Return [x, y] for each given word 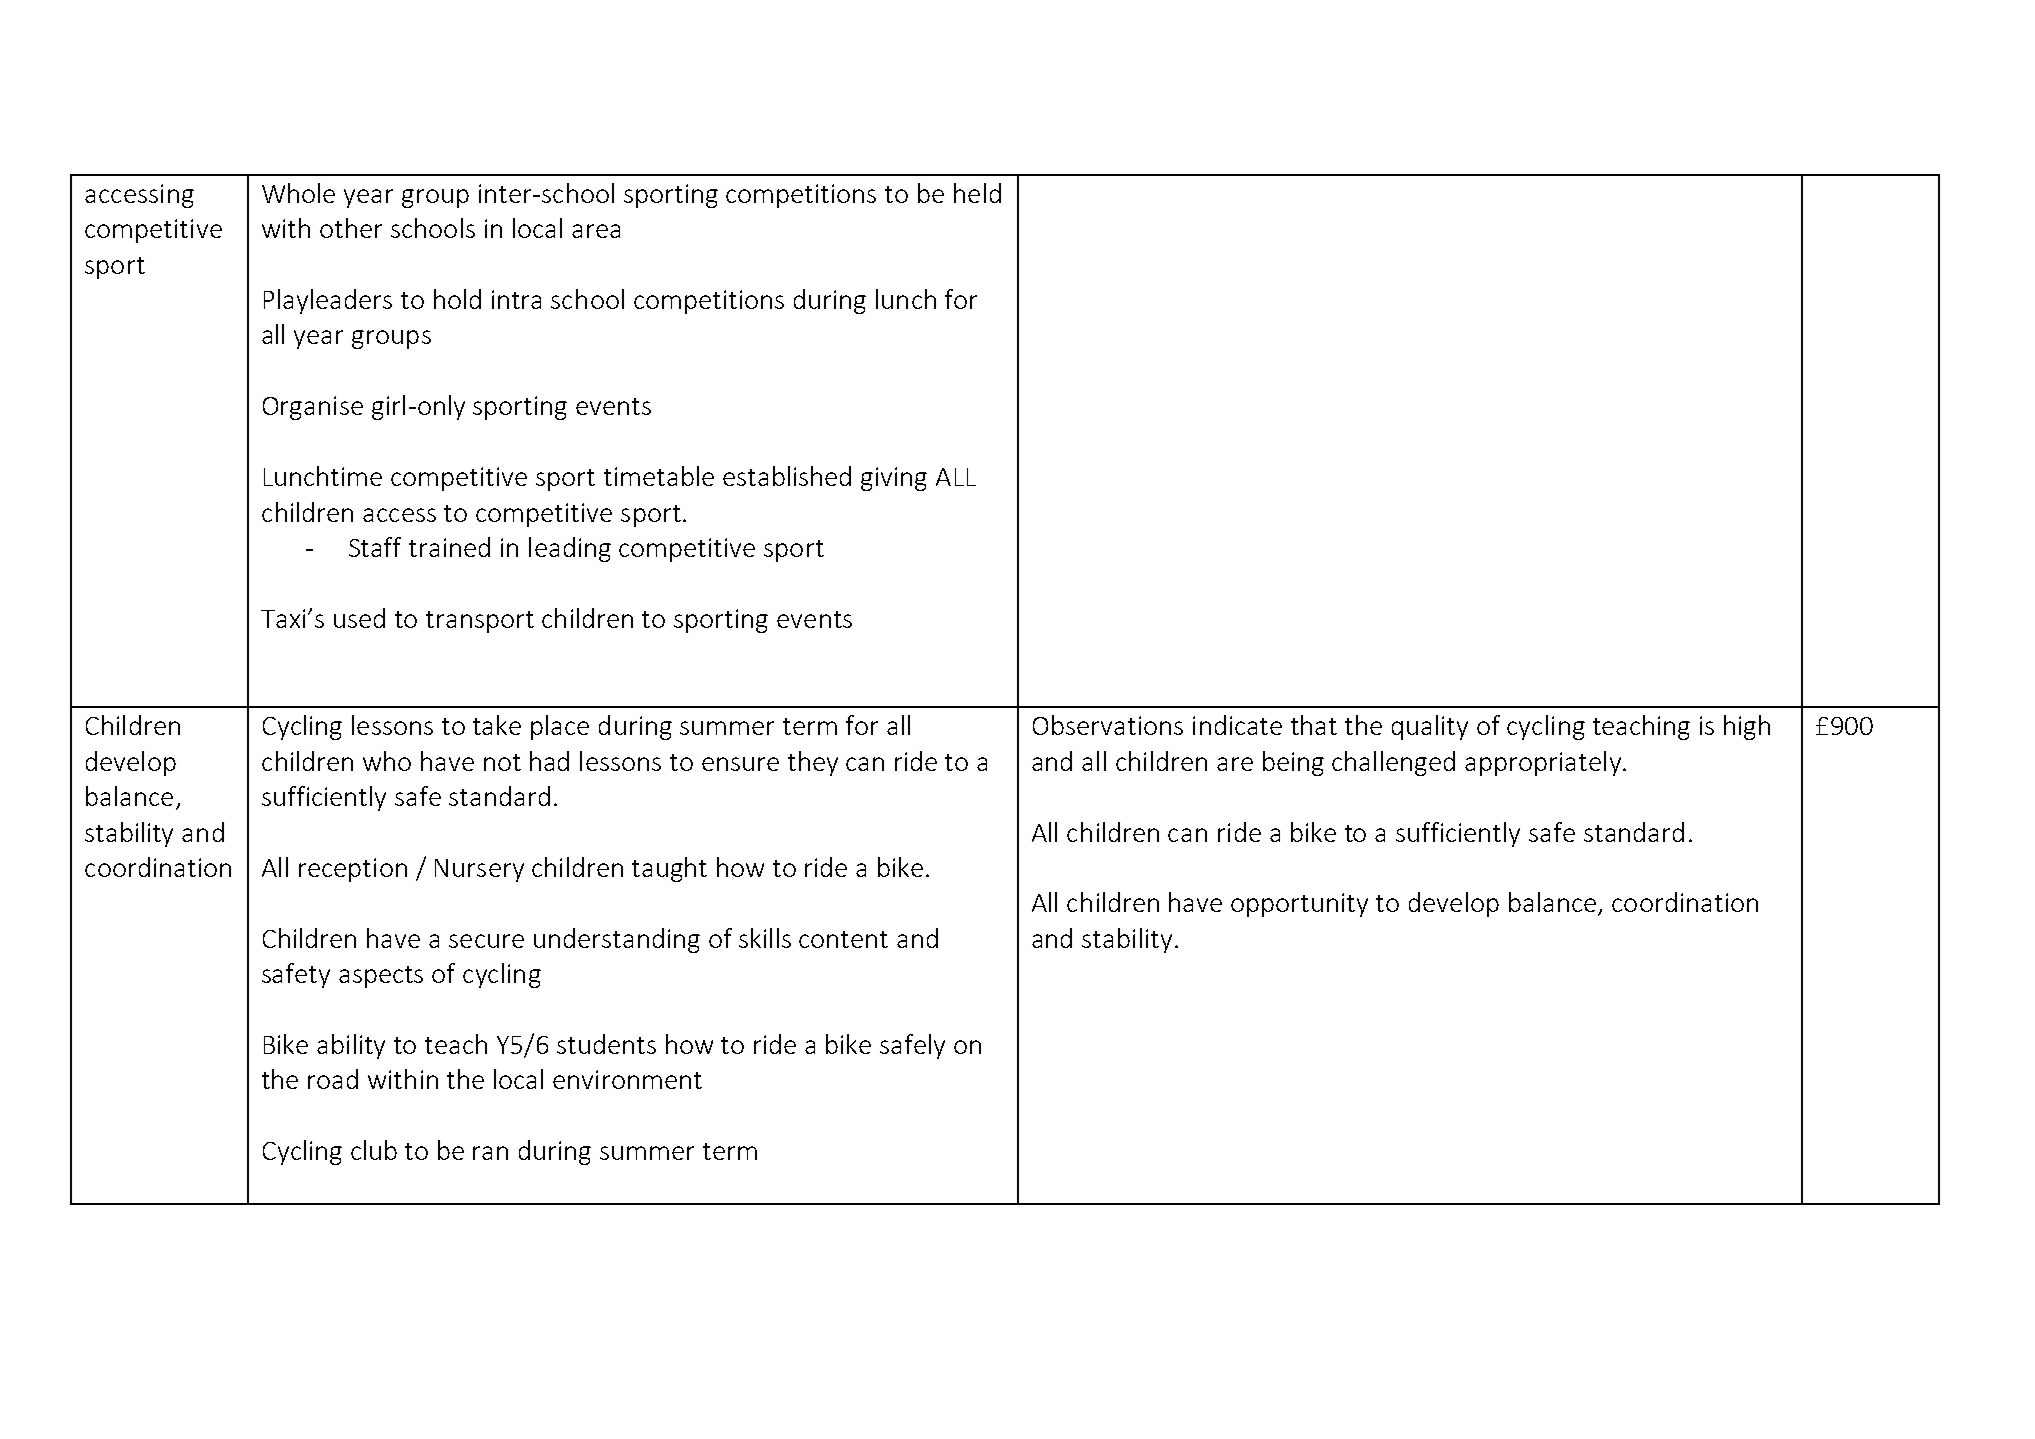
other [351, 228]
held [977, 193]
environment [627, 1079]
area [596, 231]
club [374, 1150]
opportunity [1299, 905]
